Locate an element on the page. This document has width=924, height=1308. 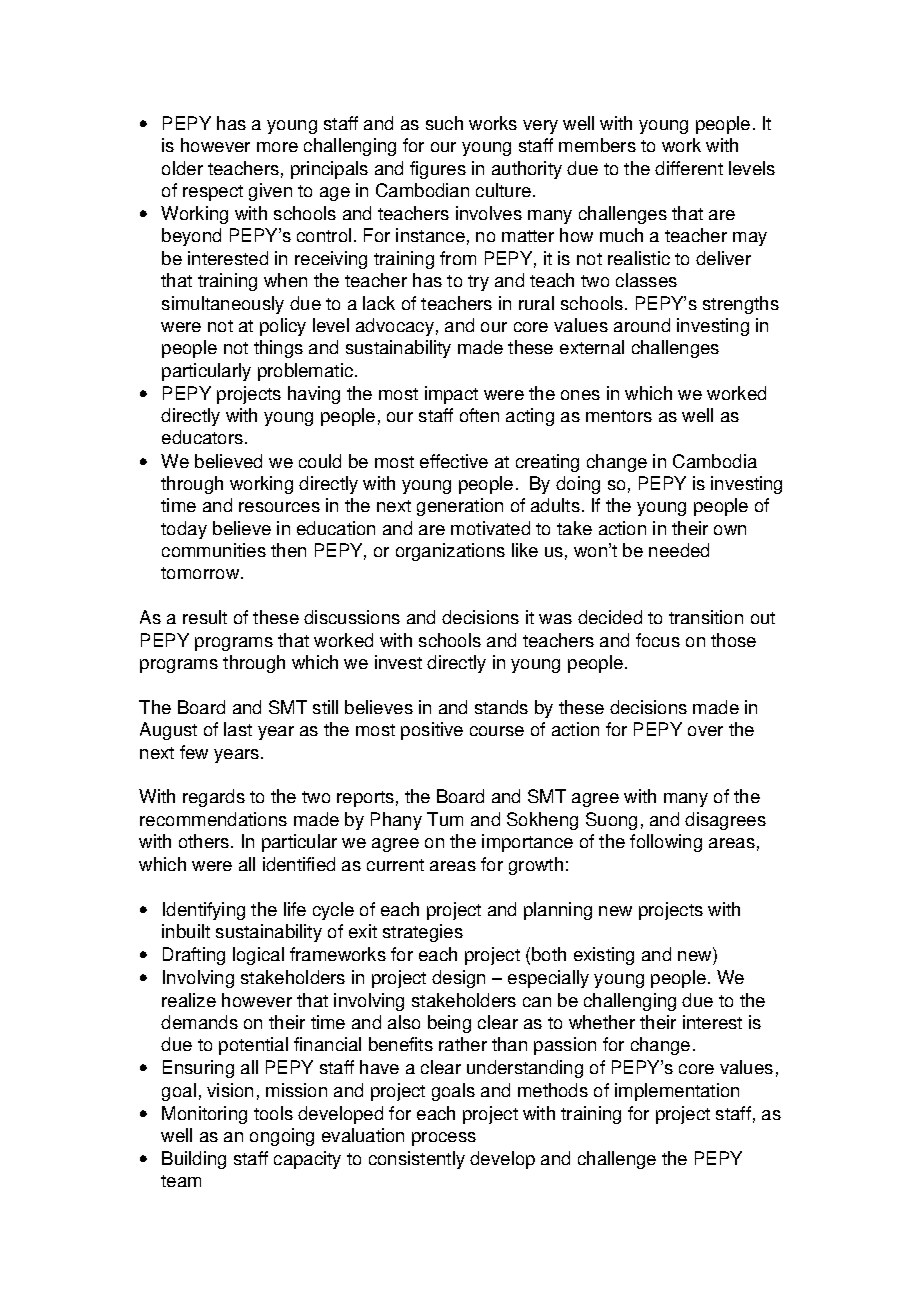
following is located at coordinates (666, 843).
